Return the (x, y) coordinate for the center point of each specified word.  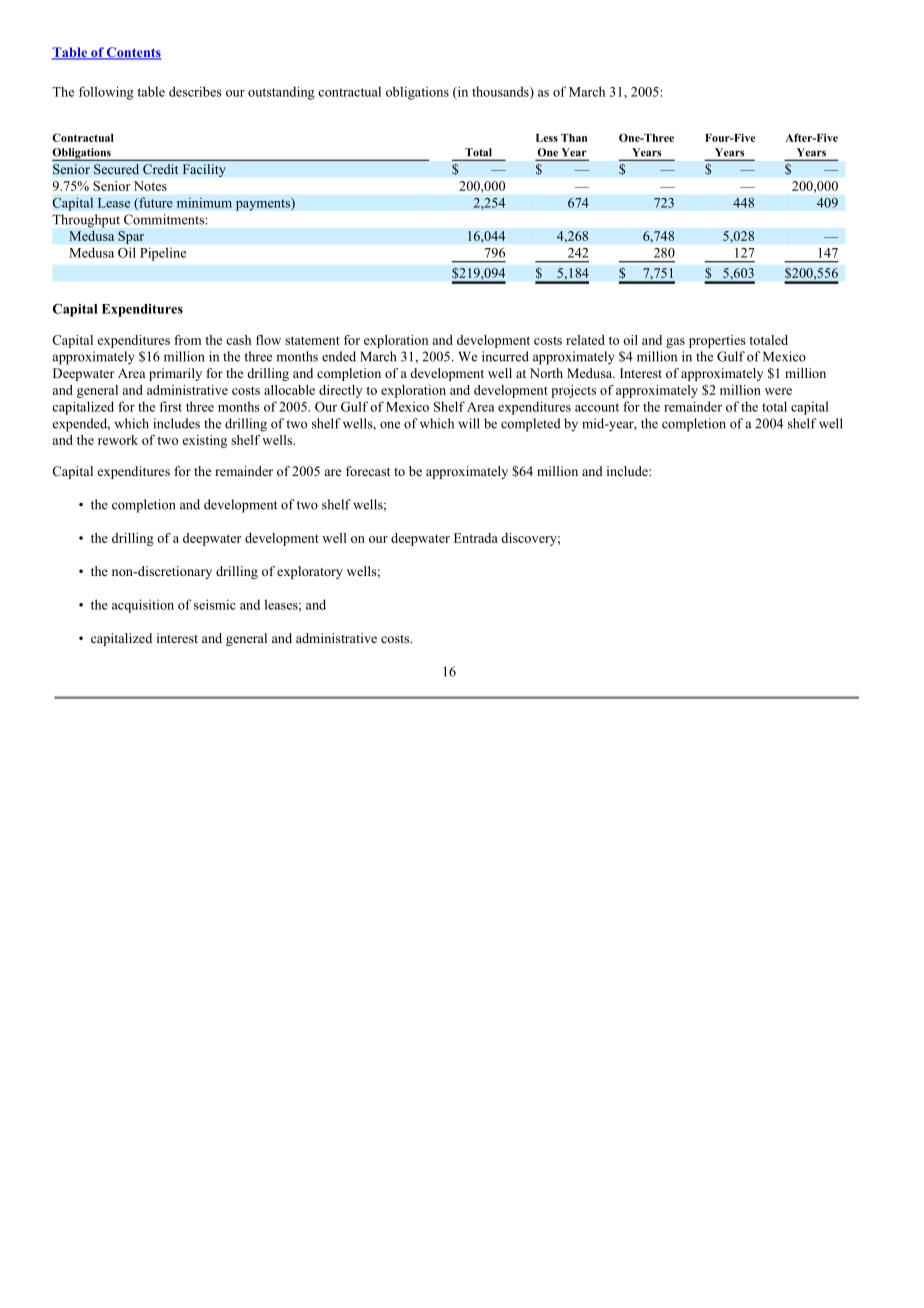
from (187, 340)
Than (574, 138)
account (597, 407)
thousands (501, 92)
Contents (133, 53)
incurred (505, 356)
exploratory (310, 572)
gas (675, 343)
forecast (368, 471)
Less (547, 138)
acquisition (143, 606)
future (155, 203)
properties (717, 341)
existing (205, 441)
